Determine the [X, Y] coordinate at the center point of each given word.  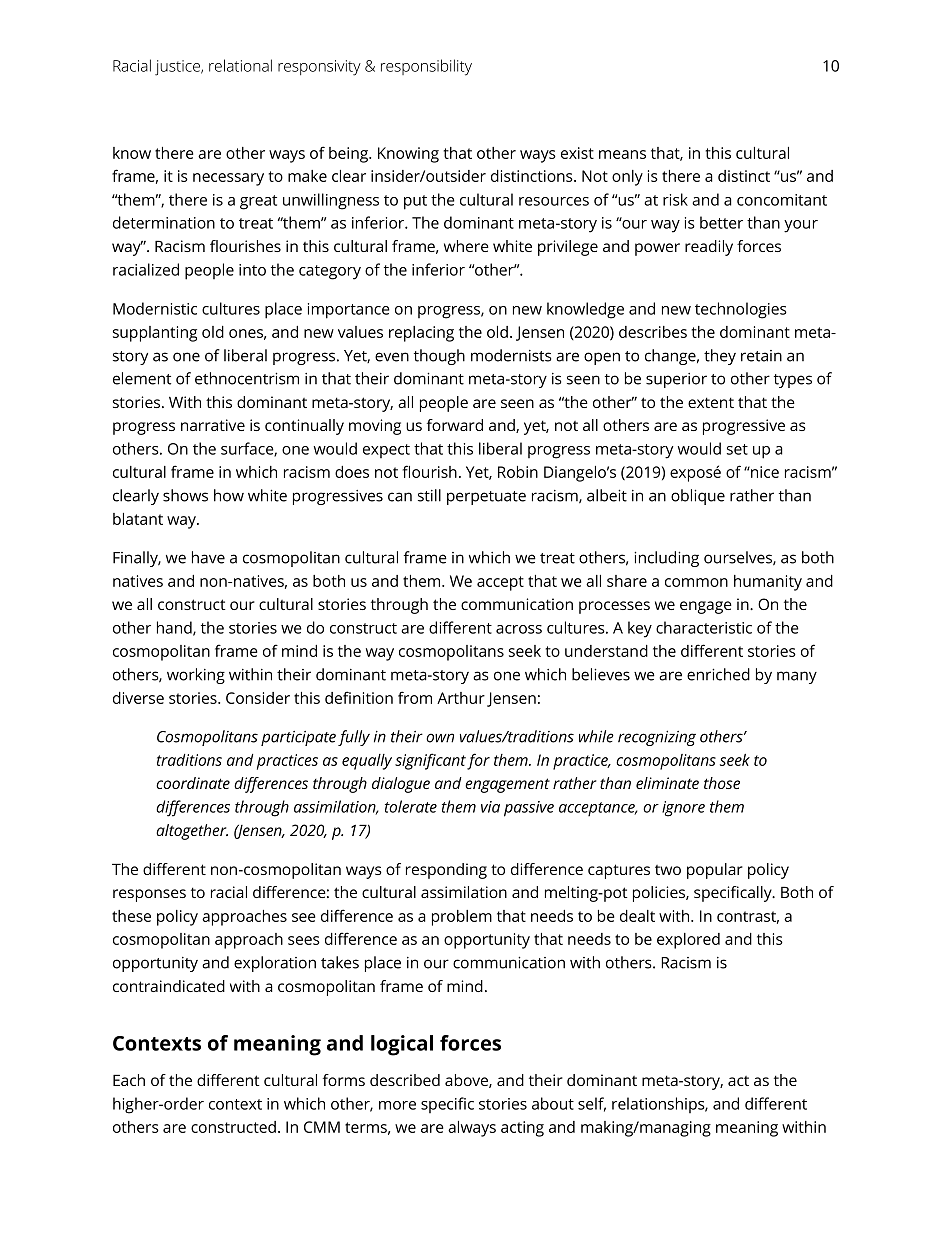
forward [455, 425]
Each [129, 1080]
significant [430, 761]
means [622, 154]
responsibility [426, 67]
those [722, 783]
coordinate [193, 783]
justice [178, 68]
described [405, 1080]
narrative [213, 425]
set [737, 449]
